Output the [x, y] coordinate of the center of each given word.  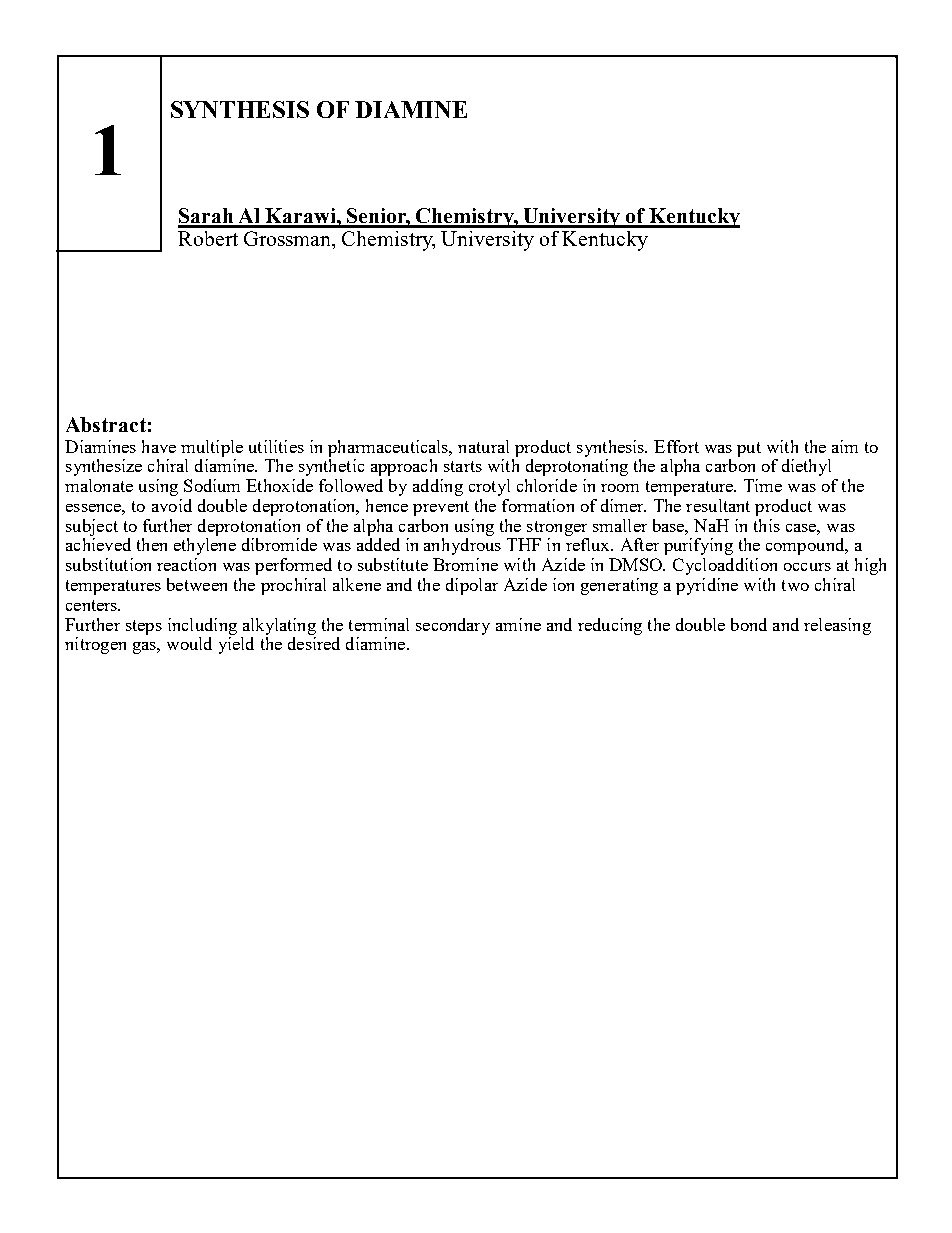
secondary [453, 626]
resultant [718, 505]
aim [845, 446]
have [159, 446]
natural [483, 446]
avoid [172, 505]
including [202, 626]
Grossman [289, 240]
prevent [441, 508]
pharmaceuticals [389, 448]
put [749, 449]
